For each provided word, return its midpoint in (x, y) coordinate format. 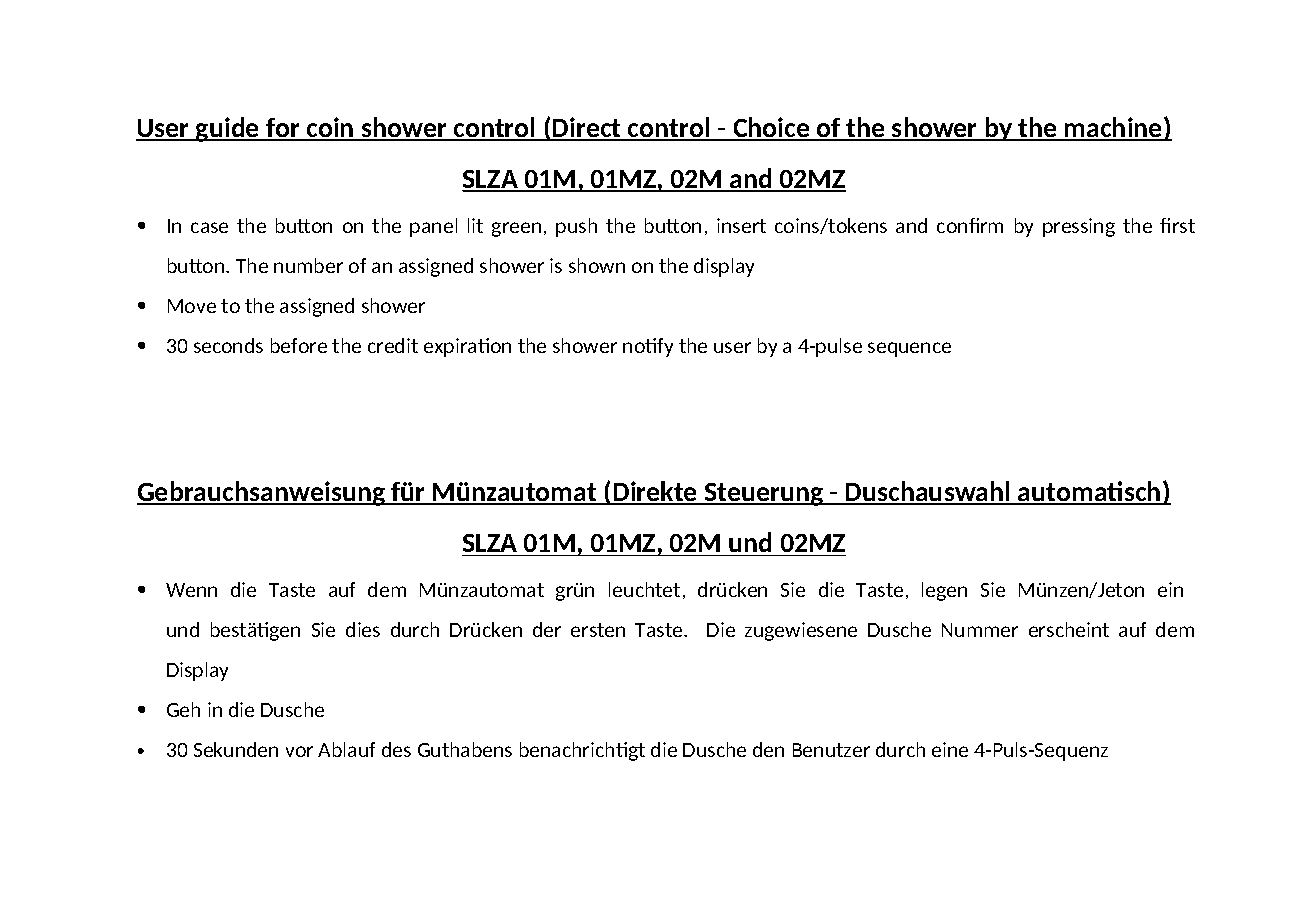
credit (393, 345)
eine (950, 749)
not (641, 345)
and (911, 225)
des (396, 749)
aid (751, 179)
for (283, 129)
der (547, 629)
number (308, 265)
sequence (909, 349)
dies (363, 629)
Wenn (191, 590)
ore (311, 347)
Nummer (980, 630)
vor (299, 751)
